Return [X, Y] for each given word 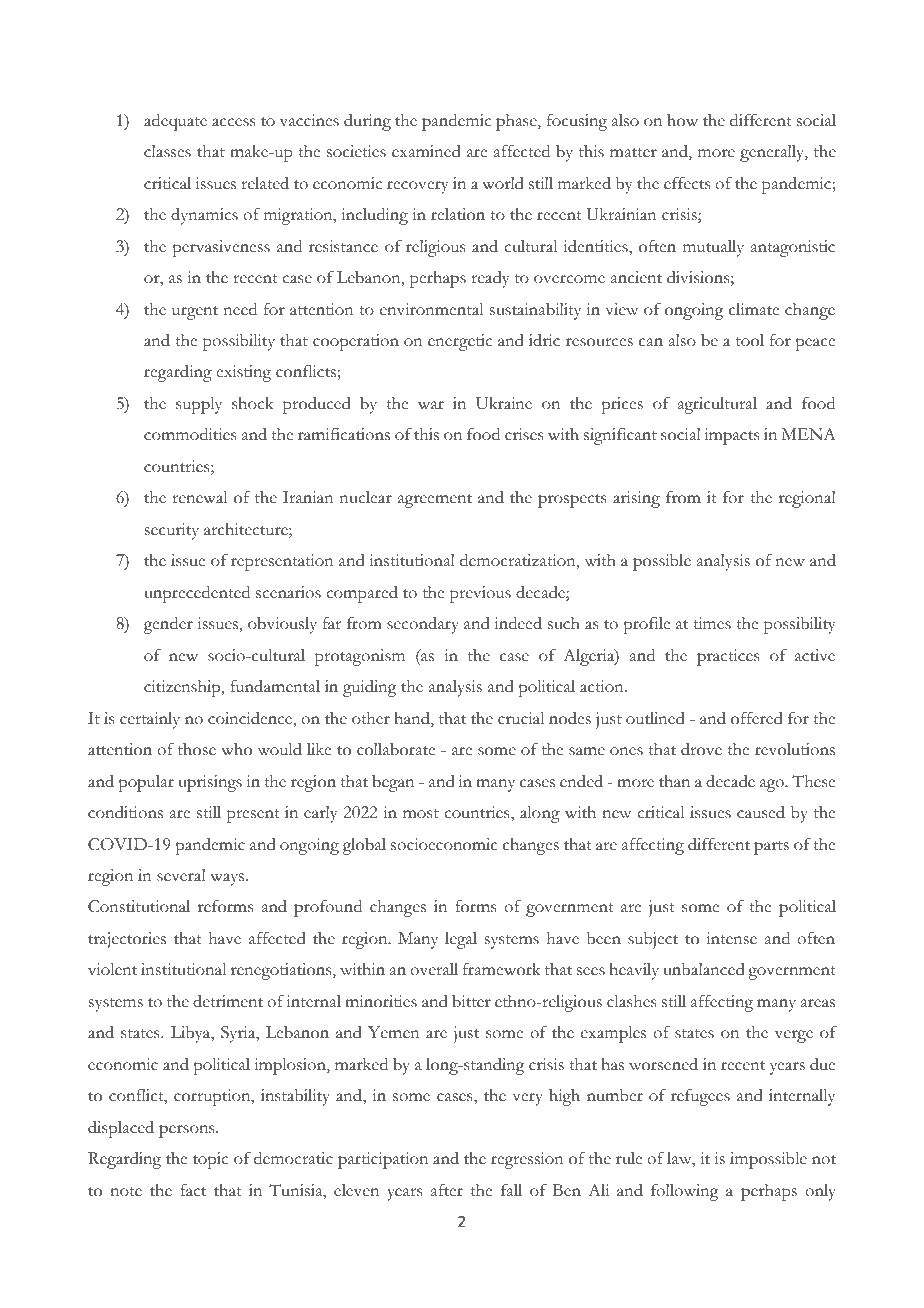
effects [687, 183]
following [684, 1192]
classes [167, 151]
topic [210, 1160]
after [447, 1190]
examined [426, 151]
